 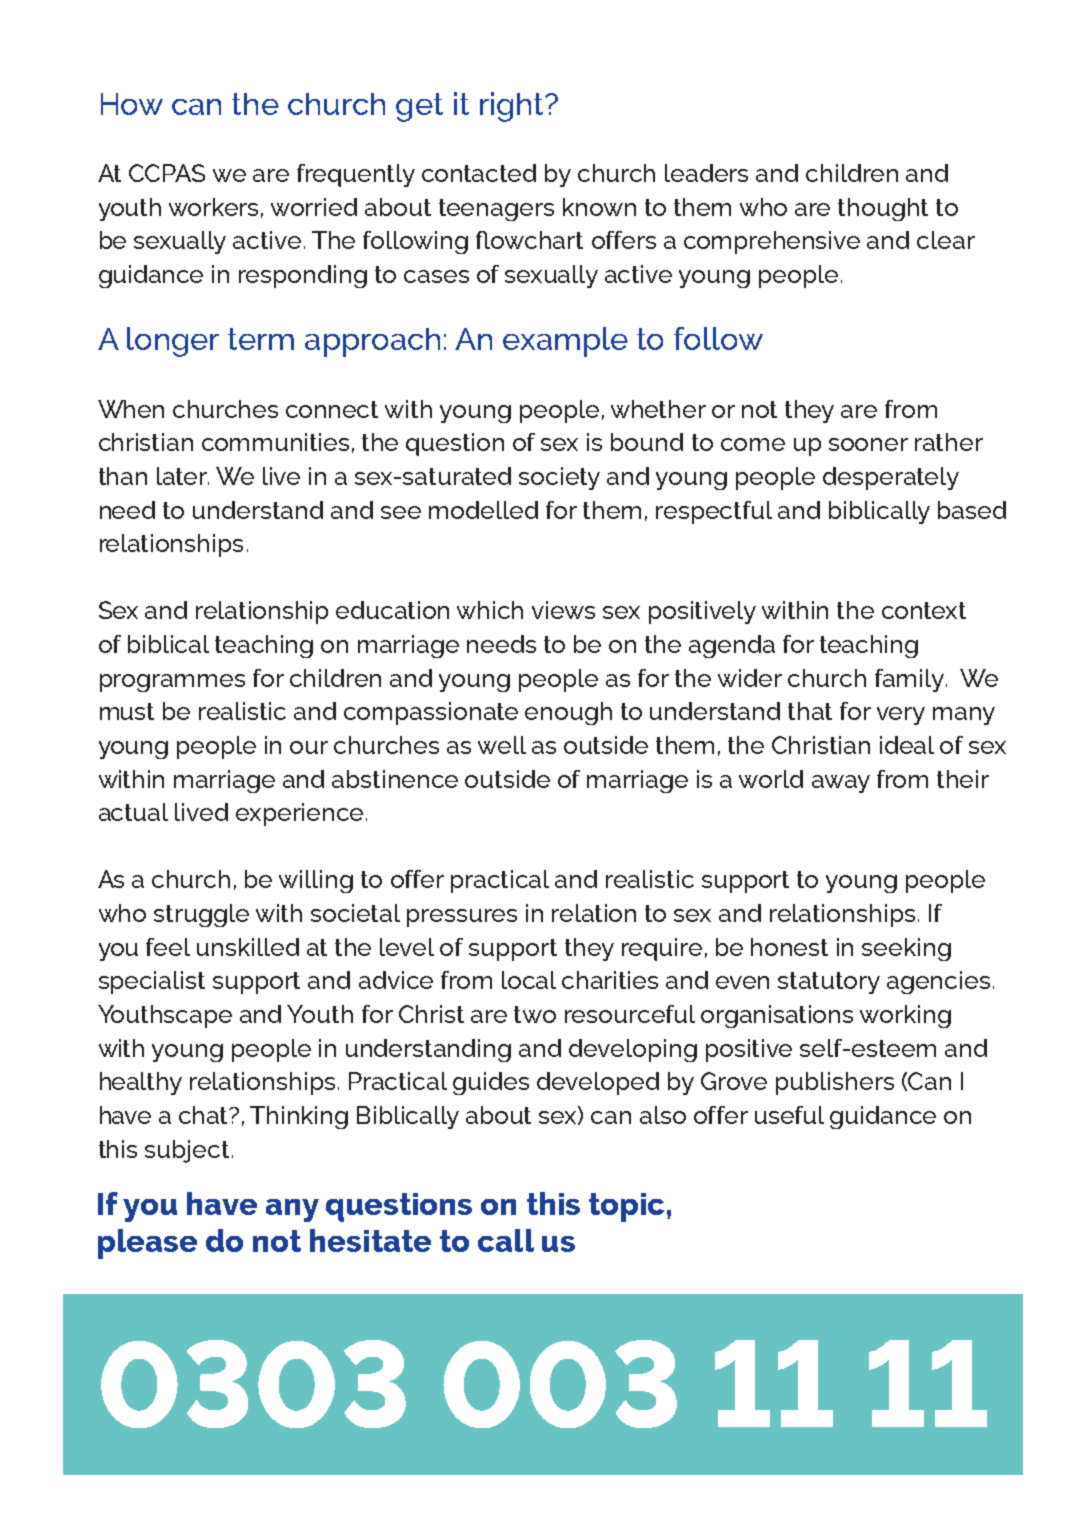 I want to click on right, so click(x=513, y=107).
